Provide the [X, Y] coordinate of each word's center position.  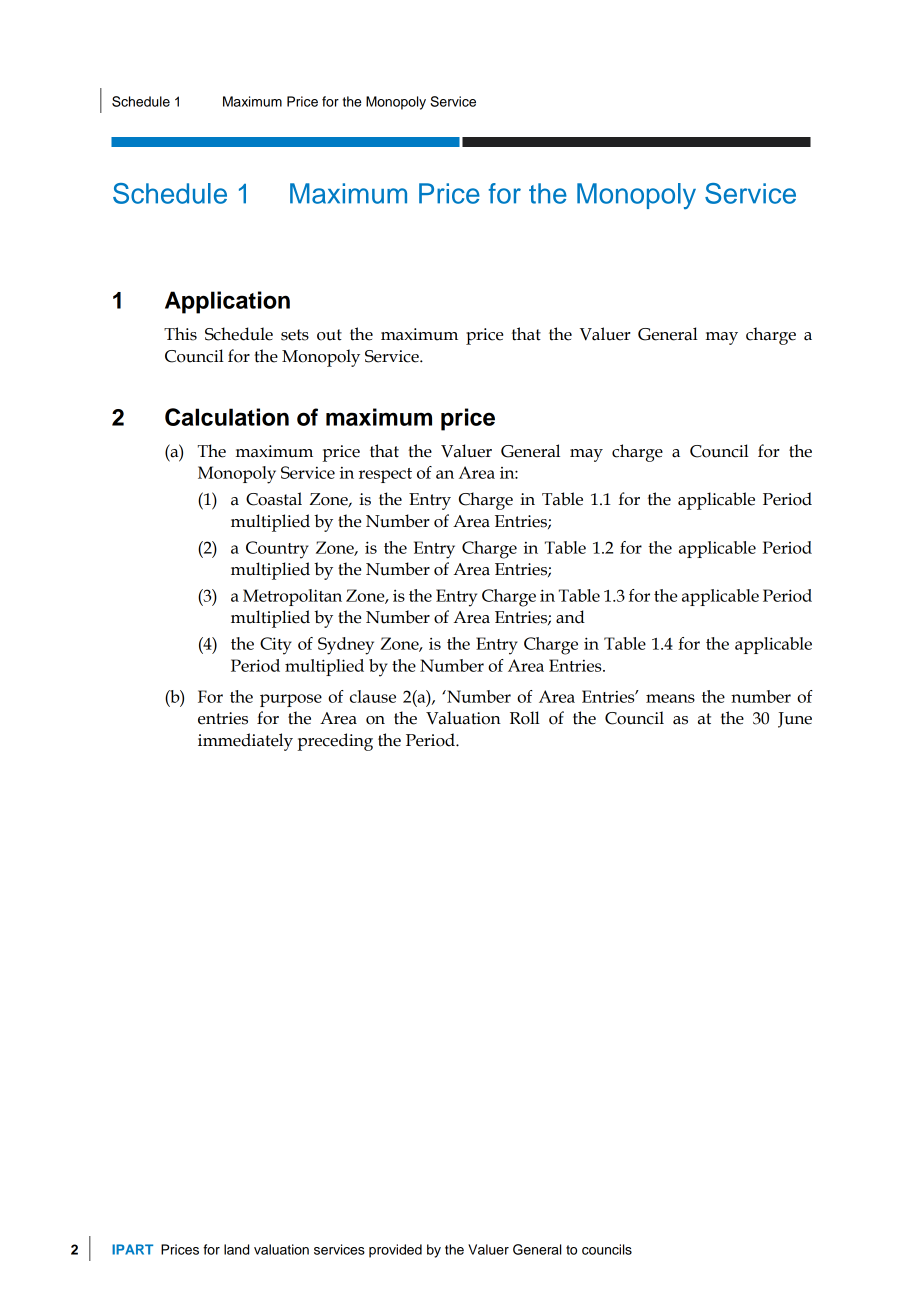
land [236, 1249]
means [670, 698]
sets [295, 335]
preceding [335, 742]
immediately [245, 742]
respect [385, 475]
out [329, 335]
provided [395, 1251]
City [276, 646]
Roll [525, 718]
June [795, 720]
